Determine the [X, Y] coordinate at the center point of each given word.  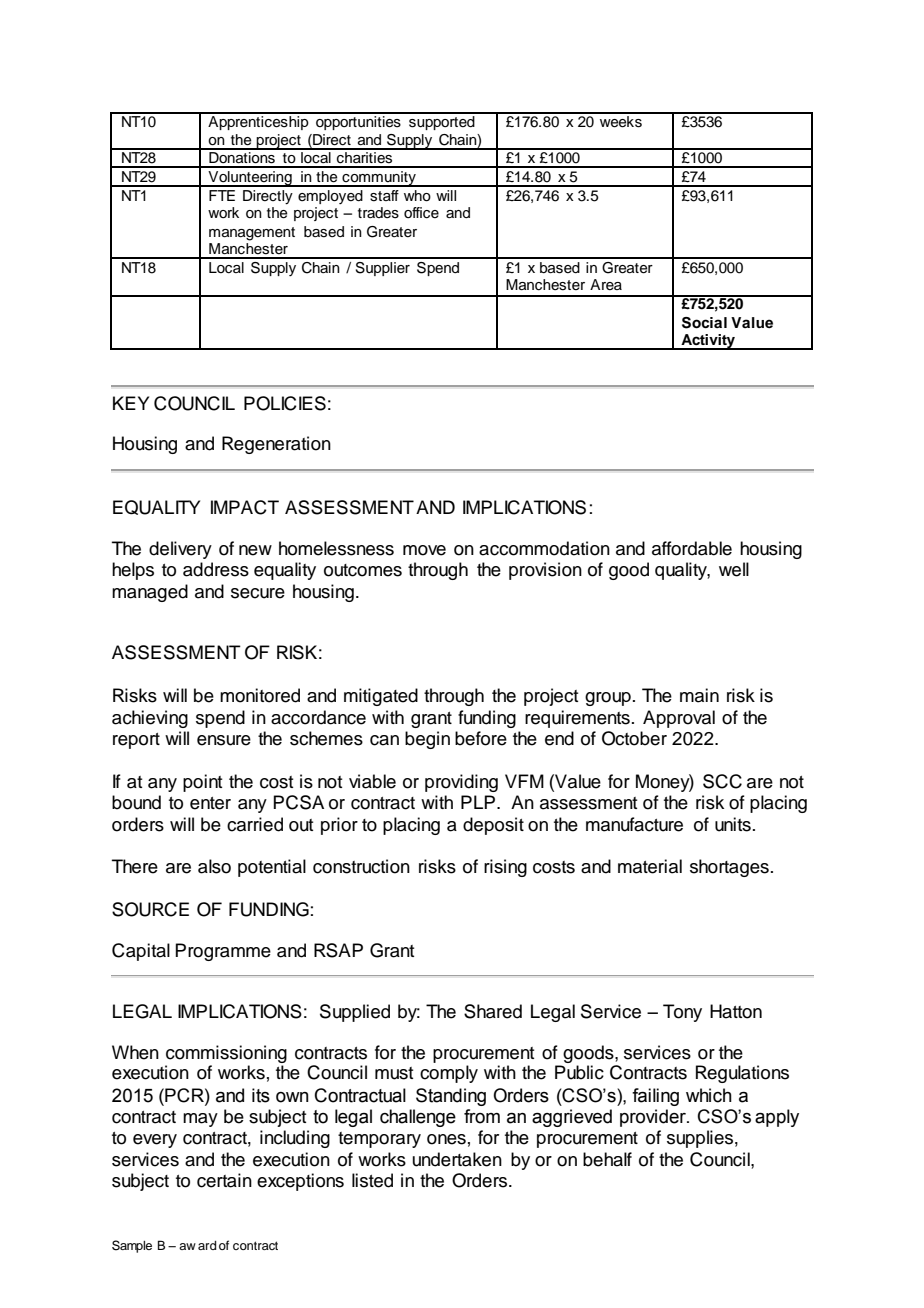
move [424, 550]
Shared [493, 1011]
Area [606, 284]
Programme [223, 952]
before [481, 738]
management [252, 234]
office [421, 213]
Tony [682, 1013]
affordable [692, 548]
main [699, 695]
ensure [224, 740]
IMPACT [245, 507]
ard [207, 1245]
